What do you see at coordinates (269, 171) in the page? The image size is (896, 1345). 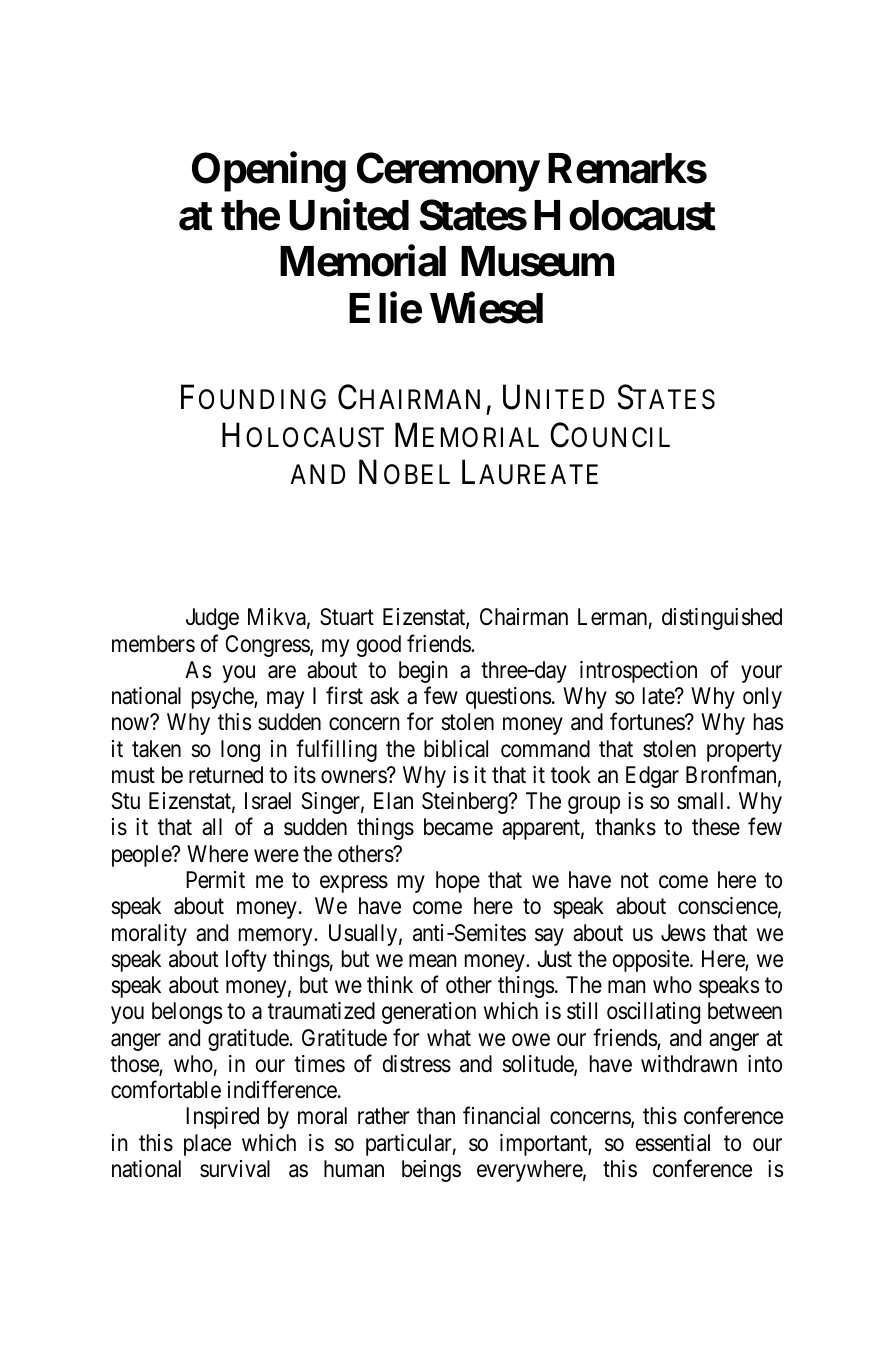 I see `Opening` at bounding box center [269, 171].
